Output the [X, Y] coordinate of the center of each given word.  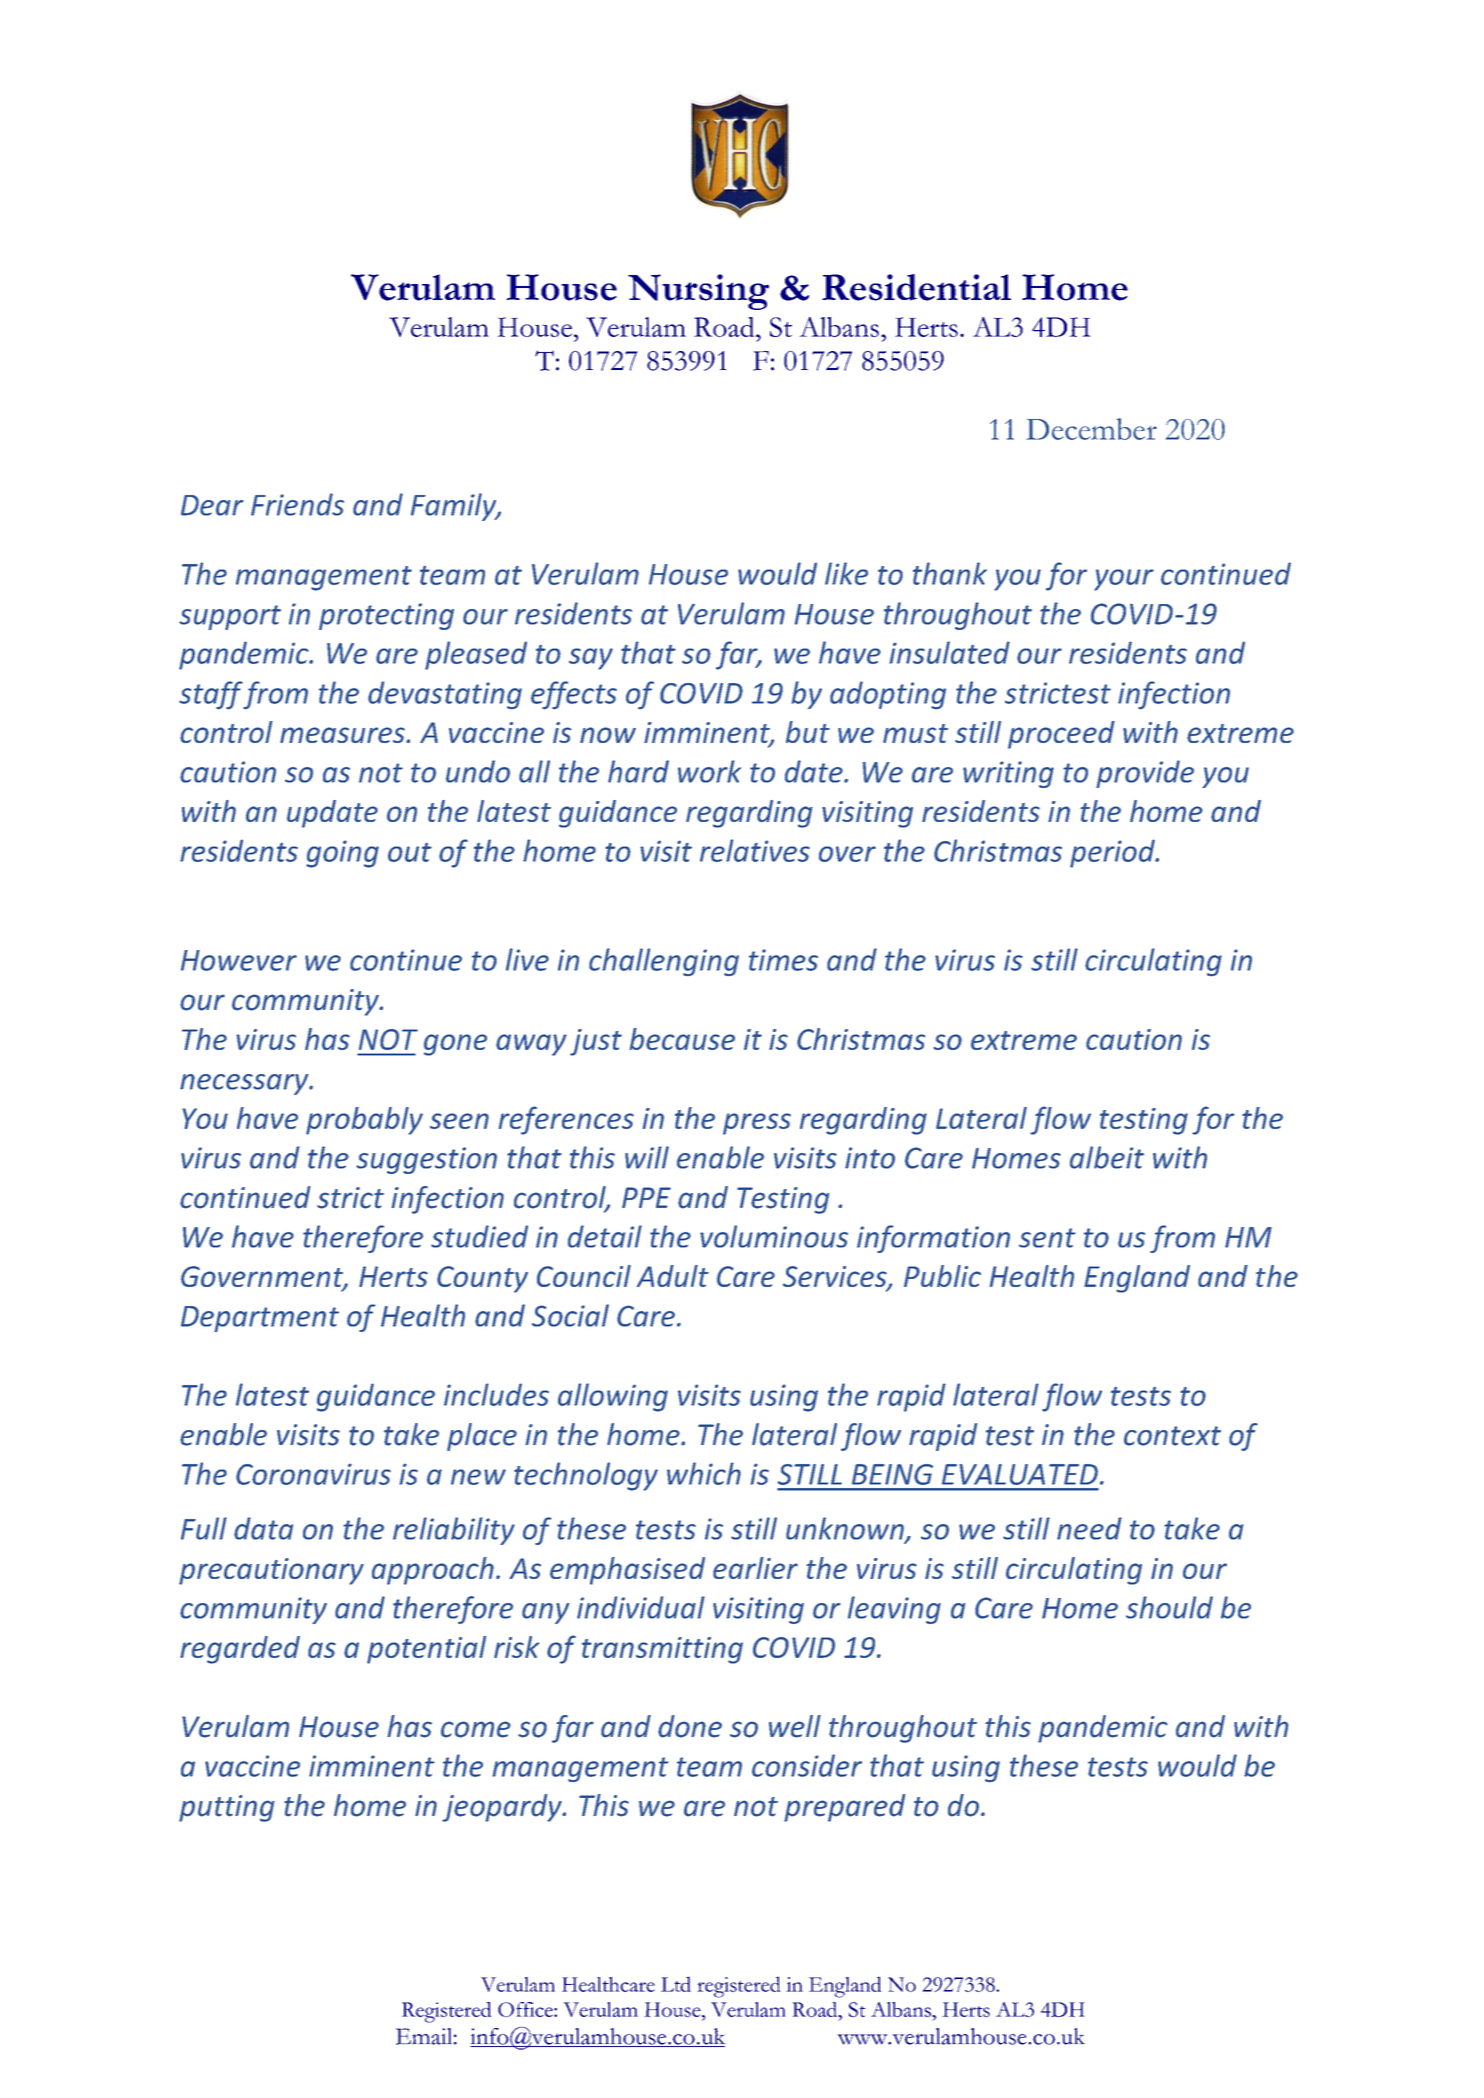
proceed [1061, 735]
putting [227, 1808]
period [1113, 853]
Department [260, 1319]
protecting [386, 616]
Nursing [698, 292]
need [1089, 1528]
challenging [664, 962]
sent [1047, 1238]
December [1091, 429]
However [239, 960]
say [591, 659]
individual [641, 1607]
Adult [673, 1276]
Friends [297, 504]
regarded [240, 1650]
